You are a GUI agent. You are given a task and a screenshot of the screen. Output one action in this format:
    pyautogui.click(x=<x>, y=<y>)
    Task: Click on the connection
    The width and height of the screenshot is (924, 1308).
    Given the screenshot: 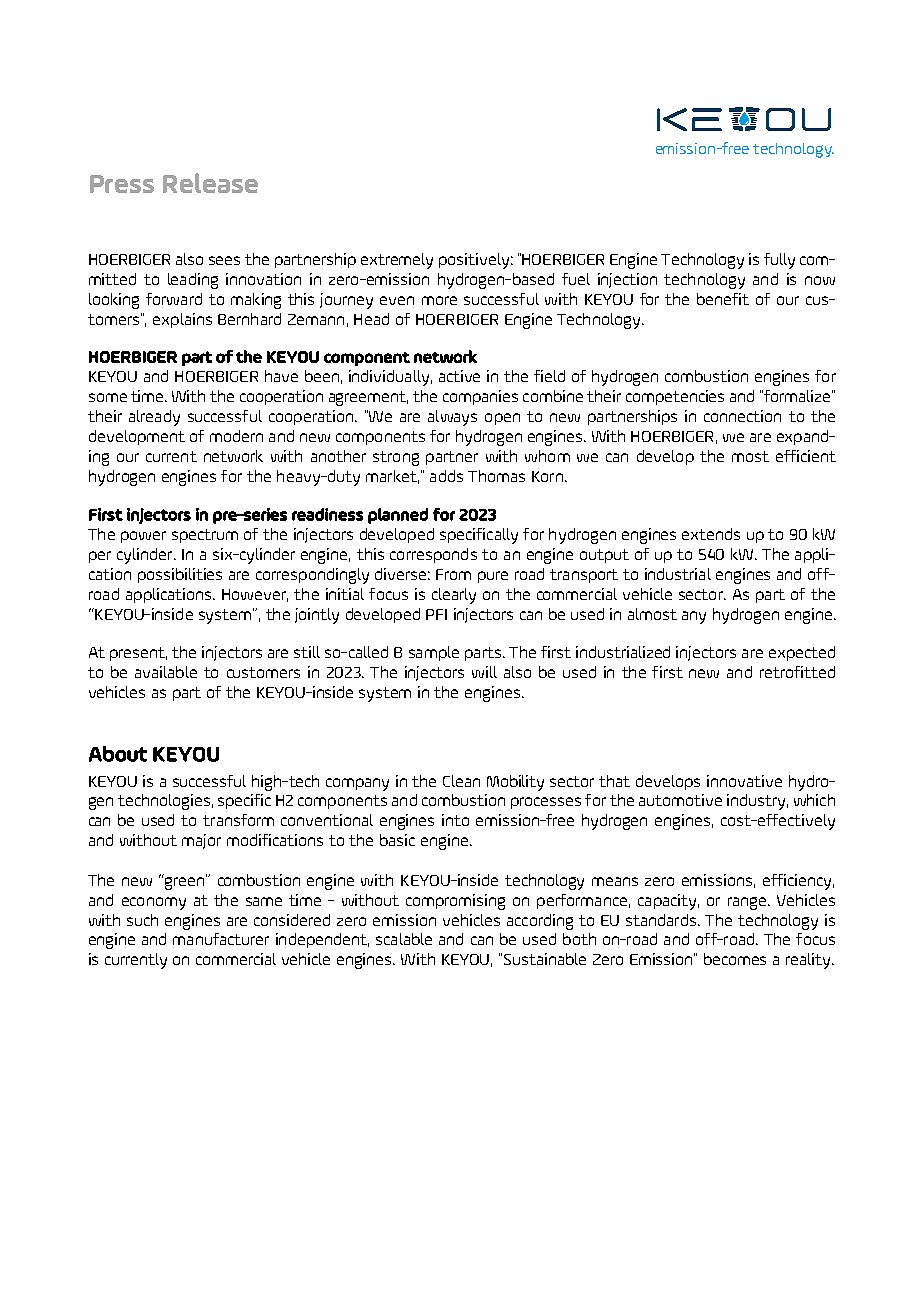 What is the action you would take?
    pyautogui.click(x=742, y=416)
